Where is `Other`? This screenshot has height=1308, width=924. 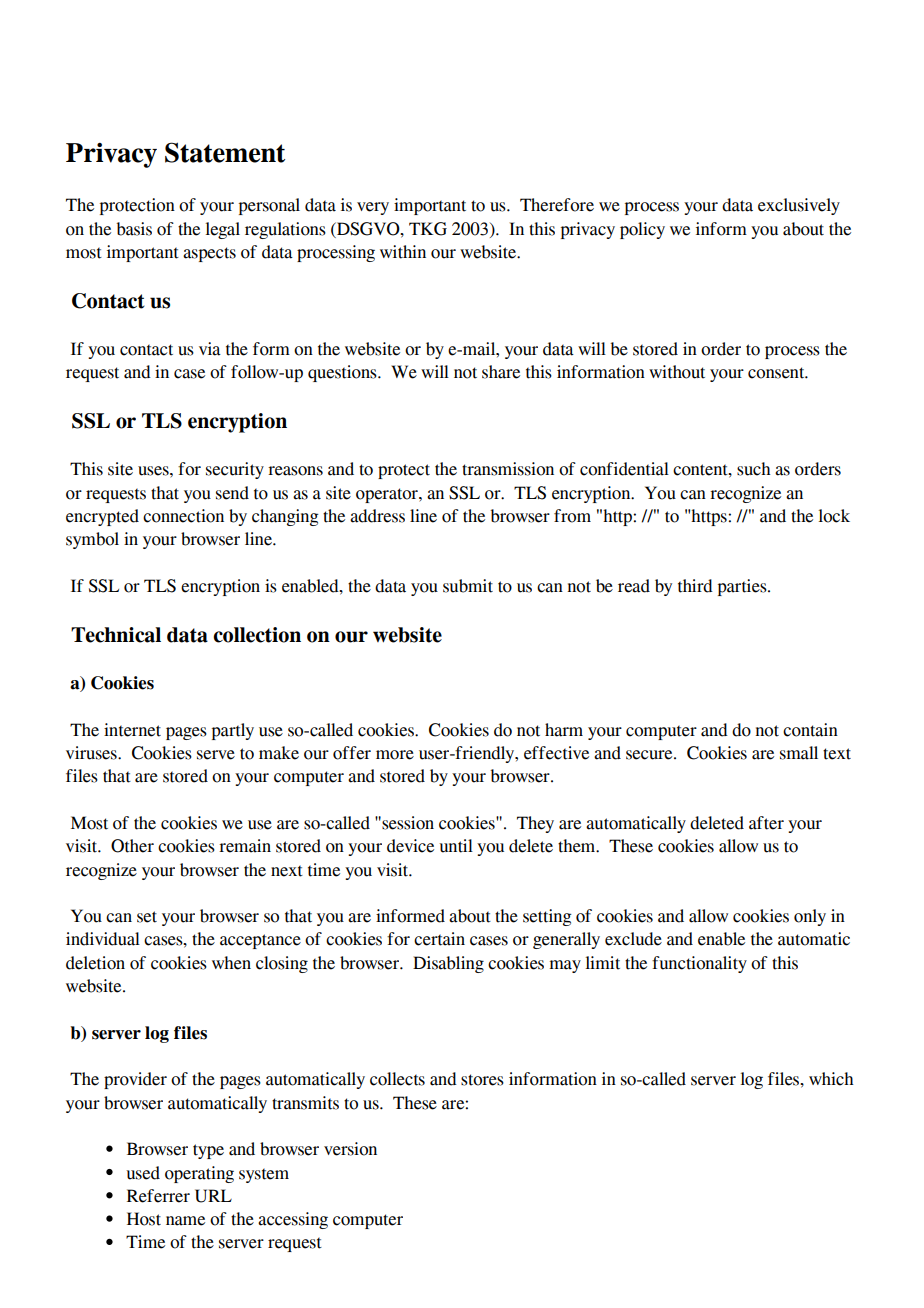 Other is located at coordinates (132, 846).
